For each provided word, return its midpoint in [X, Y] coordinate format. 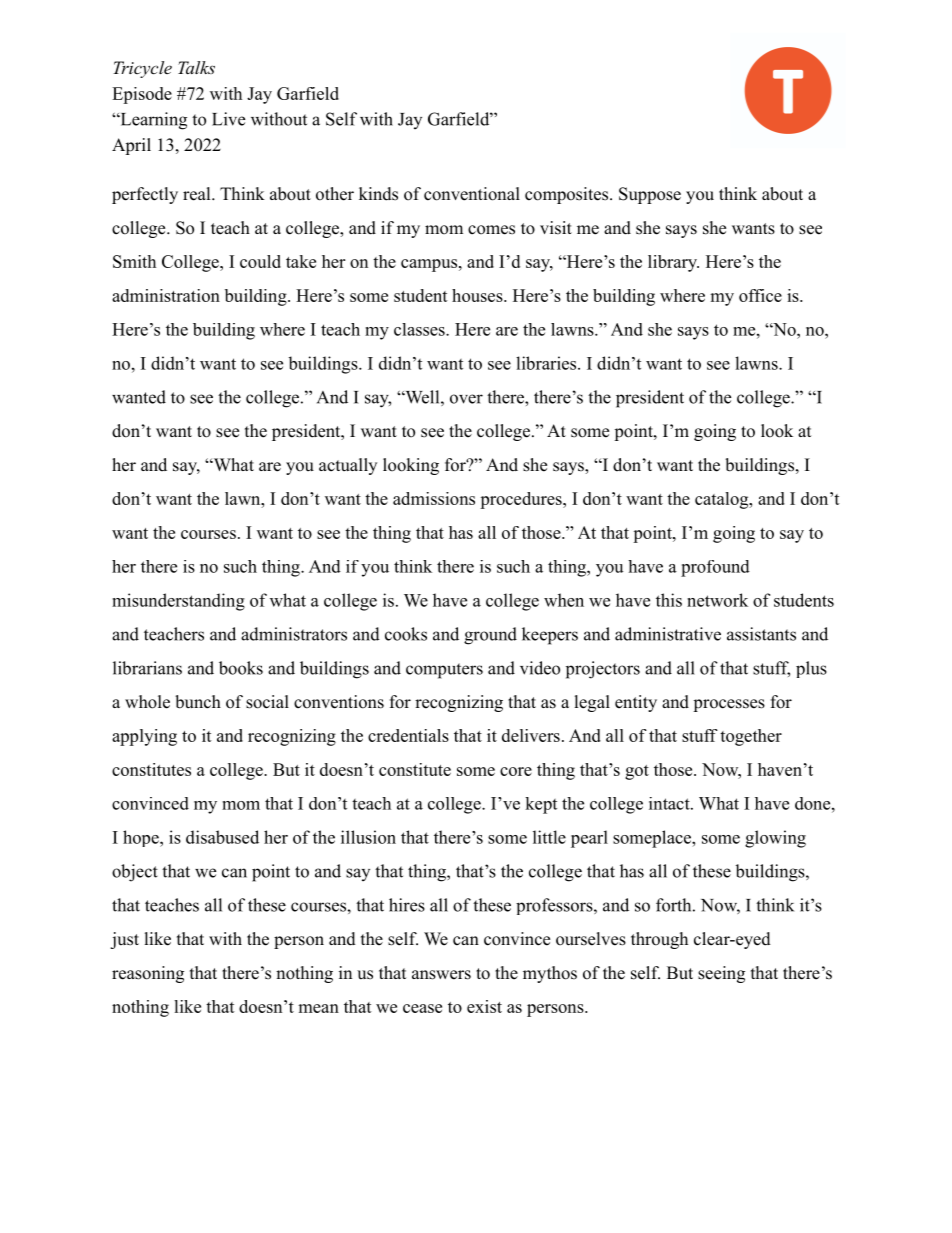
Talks [196, 67]
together [751, 737]
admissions [434, 498]
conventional [472, 194]
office [760, 295]
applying [144, 737]
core [516, 771]
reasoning [148, 974]
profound [715, 568]
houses [478, 295]
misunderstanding [178, 602]
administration [166, 295]
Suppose [650, 195]
